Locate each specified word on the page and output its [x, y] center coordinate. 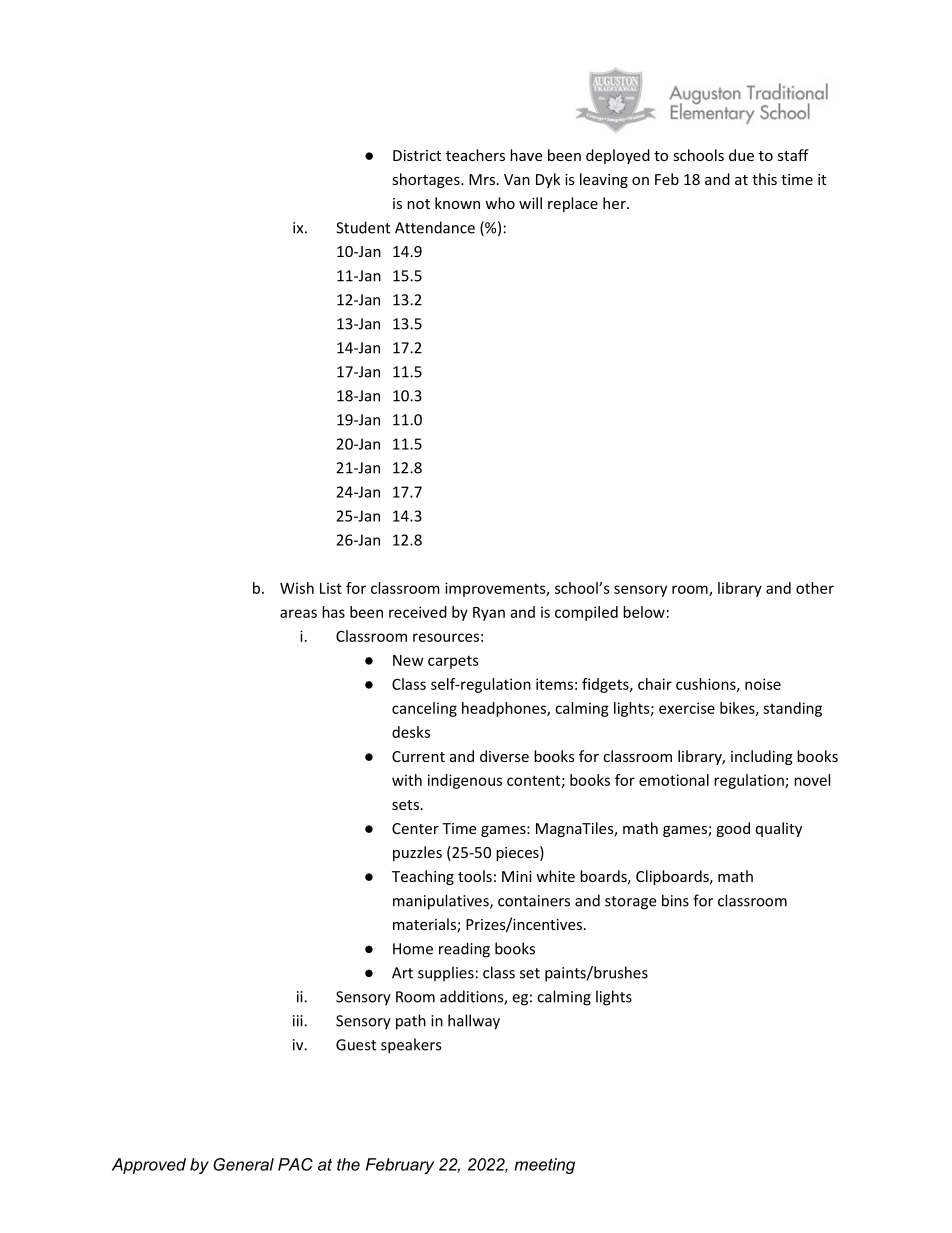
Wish [297, 588]
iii [299, 1021]
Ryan [489, 614]
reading [464, 950]
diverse [504, 756]
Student [363, 227]
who [500, 203]
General [243, 1164]
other [815, 588]
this [764, 179]
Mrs [482, 179]
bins [675, 900]
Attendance [435, 227]
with [407, 780]
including [762, 757]
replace [573, 204]
